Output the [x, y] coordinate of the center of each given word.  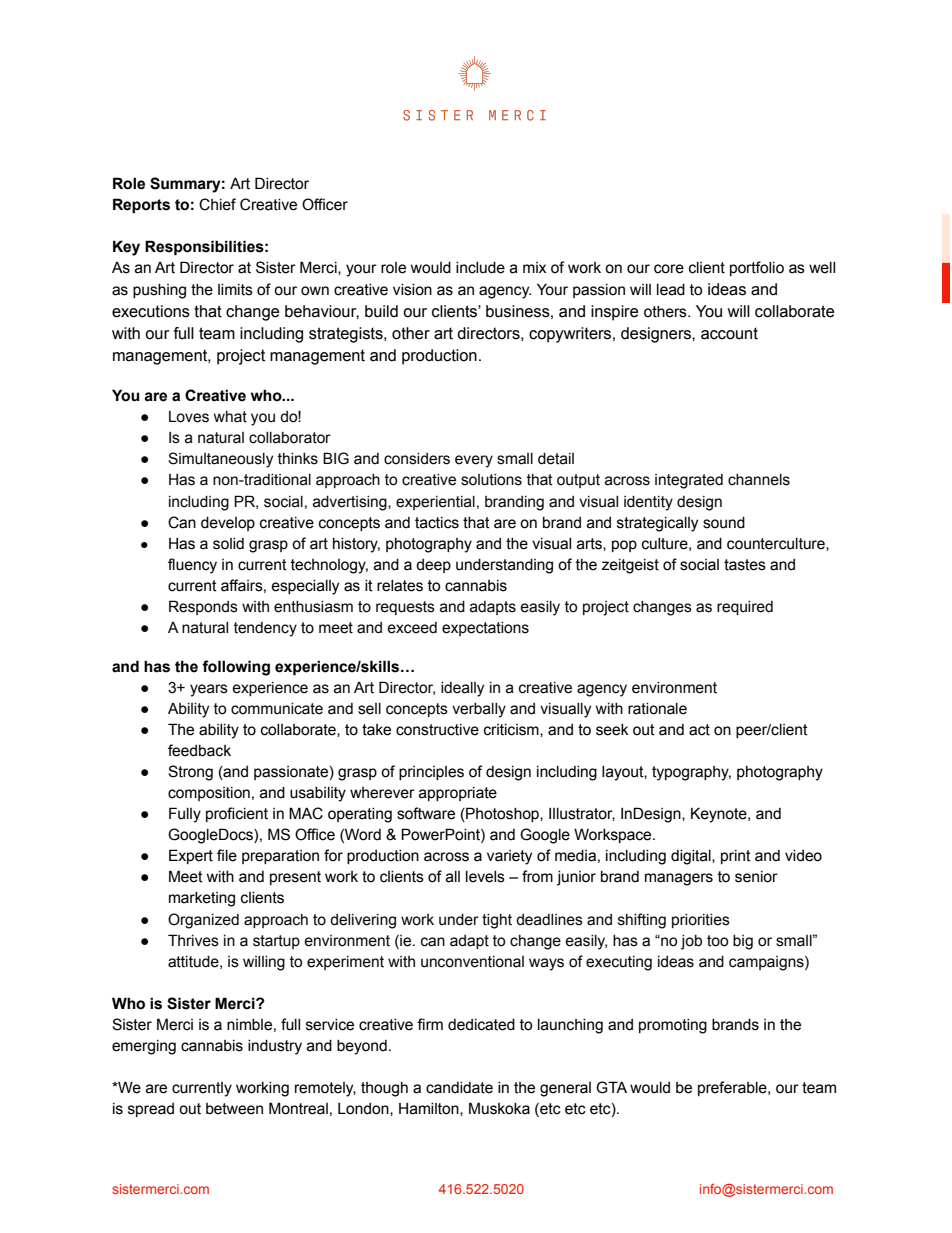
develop [228, 524]
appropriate [458, 794]
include [480, 268]
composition [209, 794]
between [234, 1109]
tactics [437, 523]
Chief [217, 204]
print [736, 857]
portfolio [757, 268]
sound [724, 523]
